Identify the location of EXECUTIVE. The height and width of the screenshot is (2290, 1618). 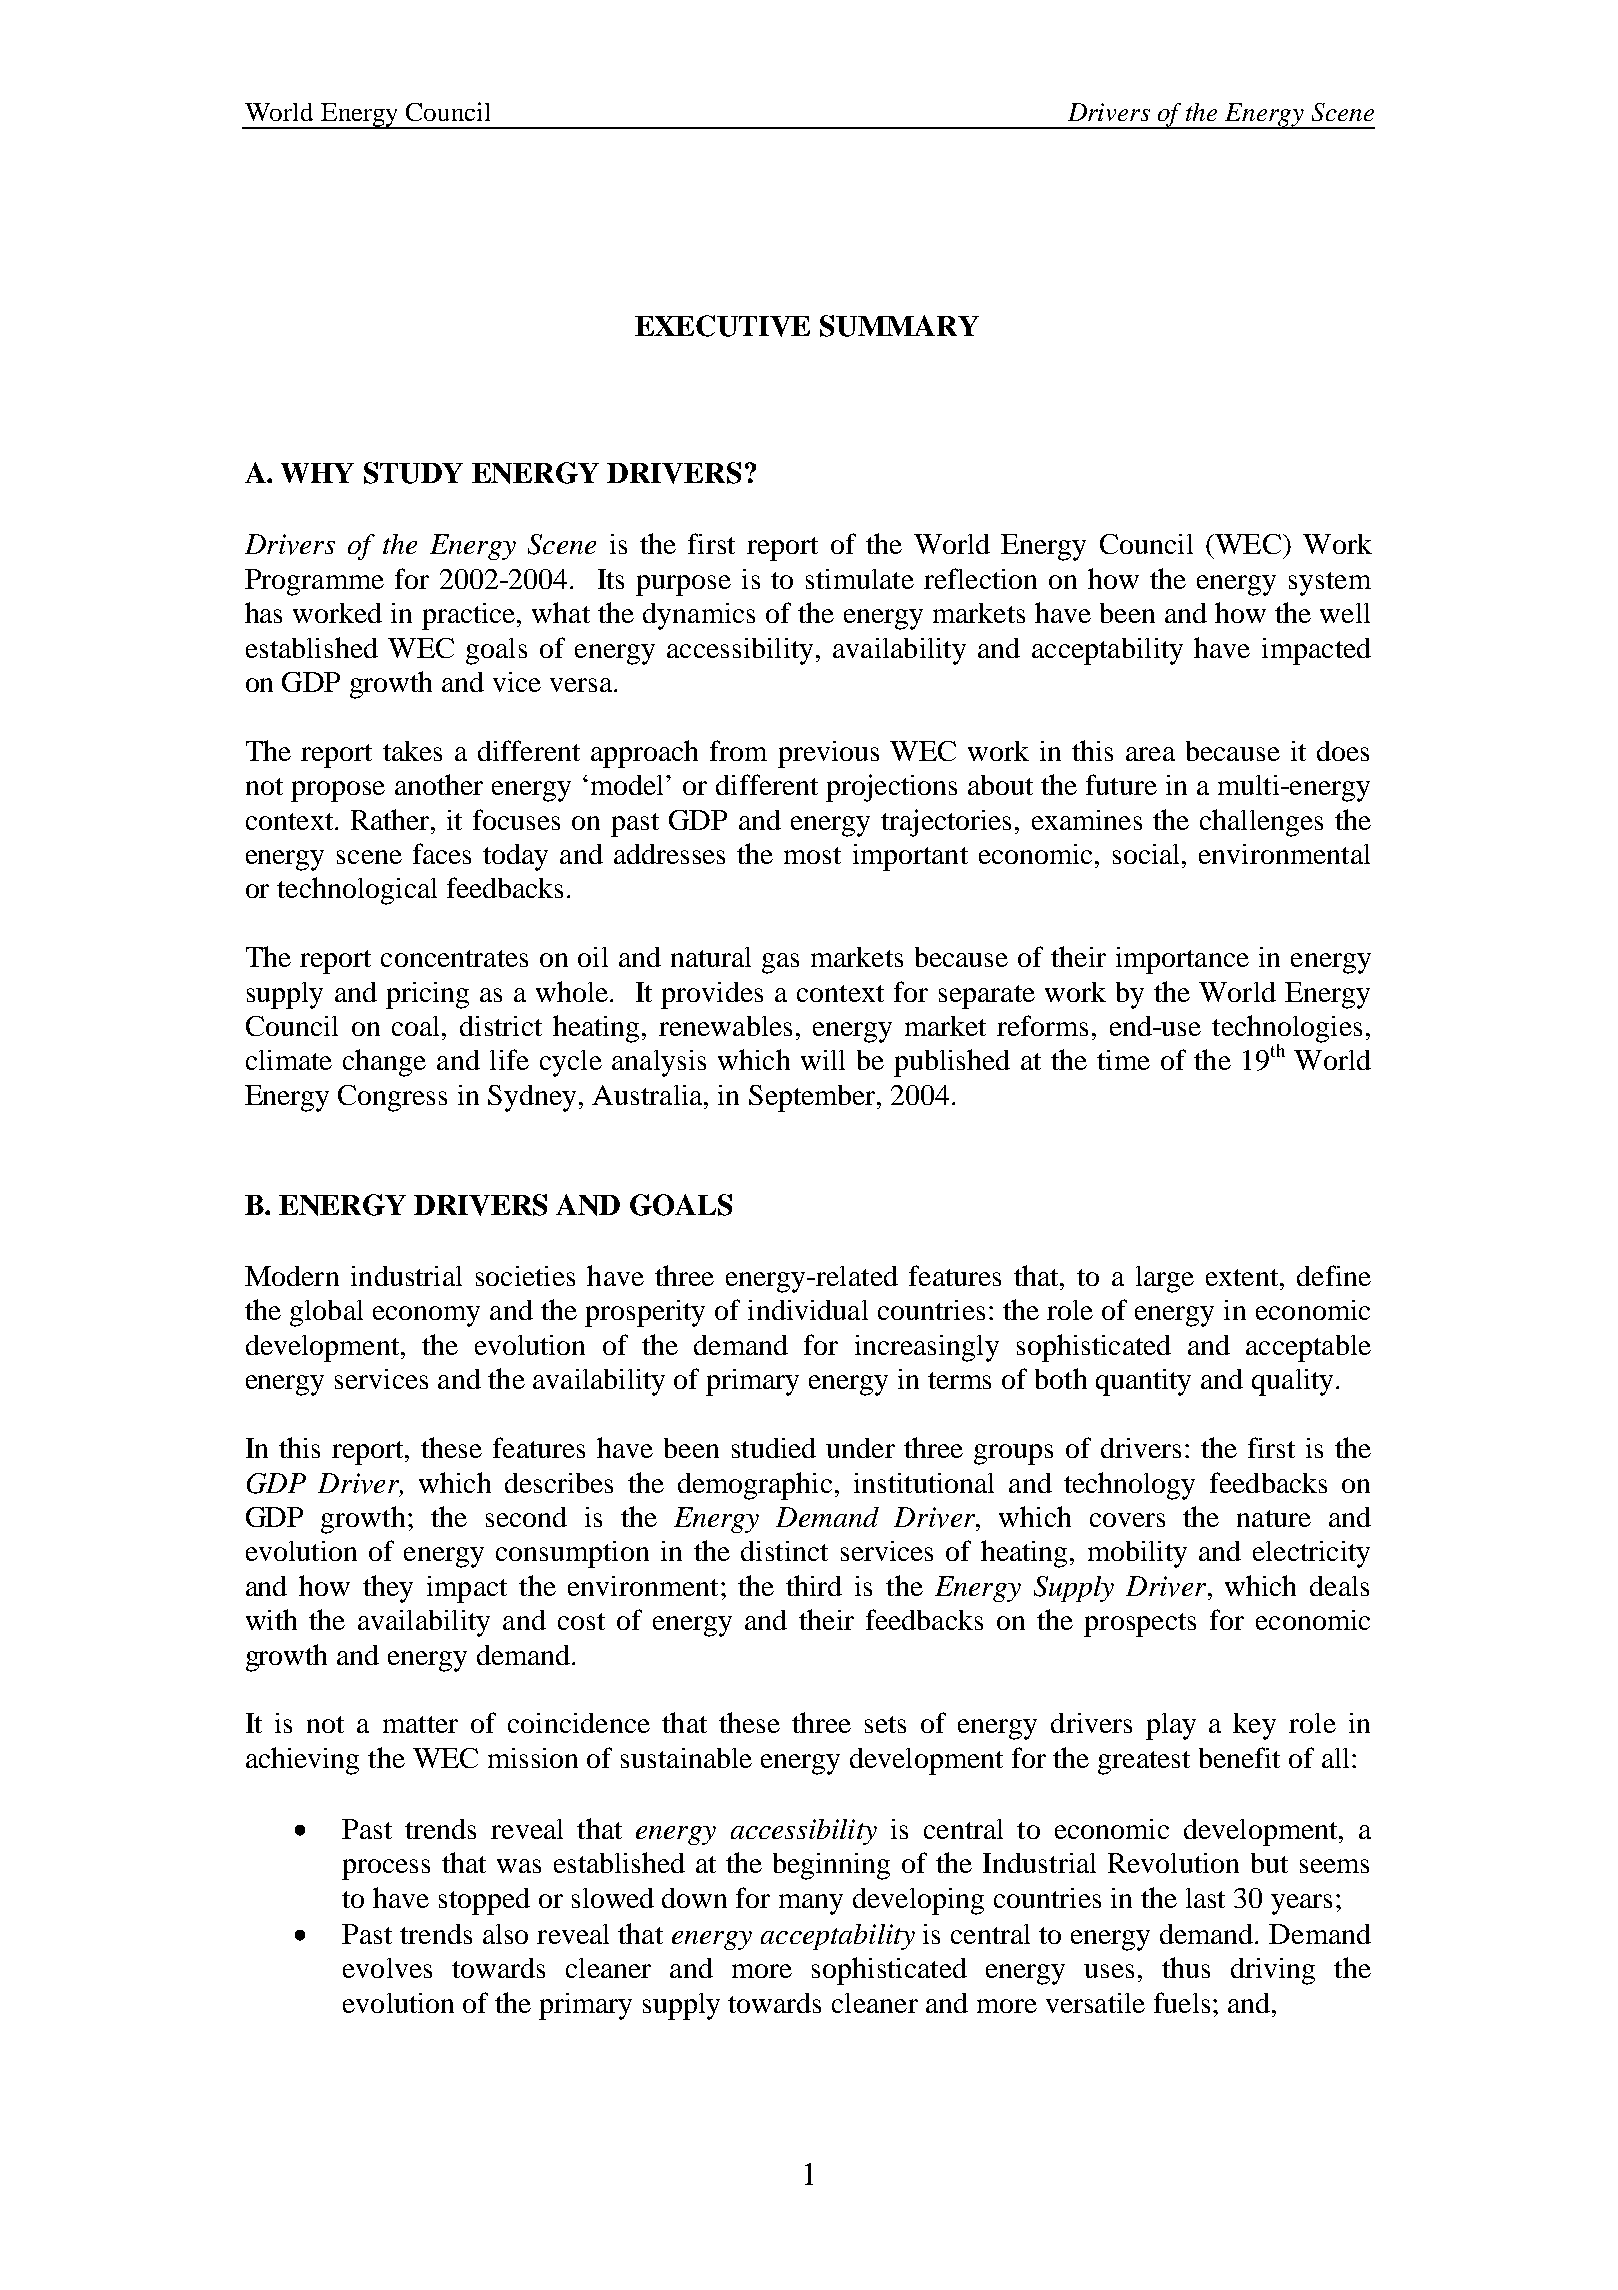
(722, 326).
